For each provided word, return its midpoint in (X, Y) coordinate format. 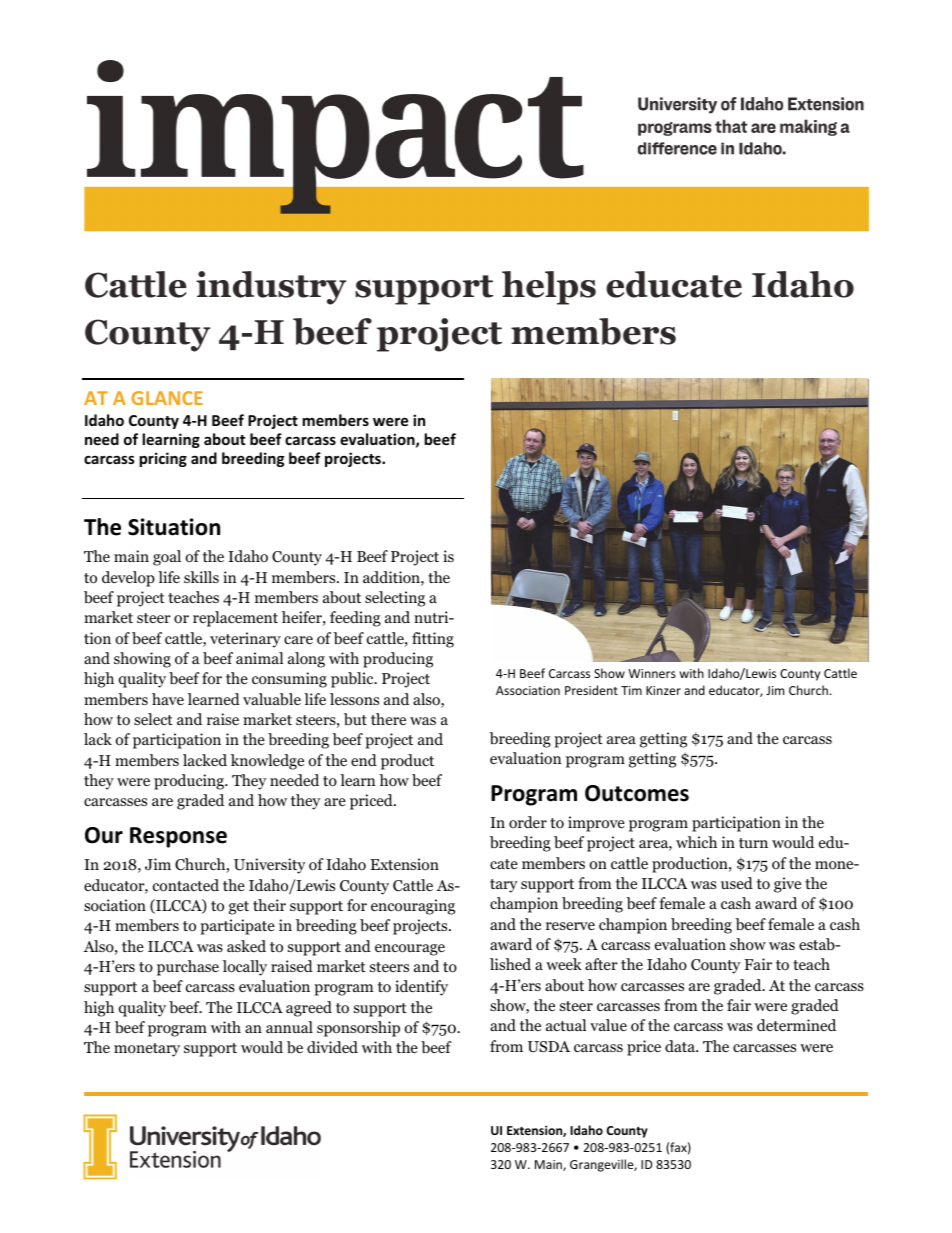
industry (271, 288)
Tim (631, 690)
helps (549, 288)
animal (259, 658)
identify (421, 988)
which (696, 842)
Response (178, 837)
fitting (433, 640)
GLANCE (167, 398)
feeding (355, 619)
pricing (163, 459)
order (528, 822)
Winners (652, 673)
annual (289, 1027)
